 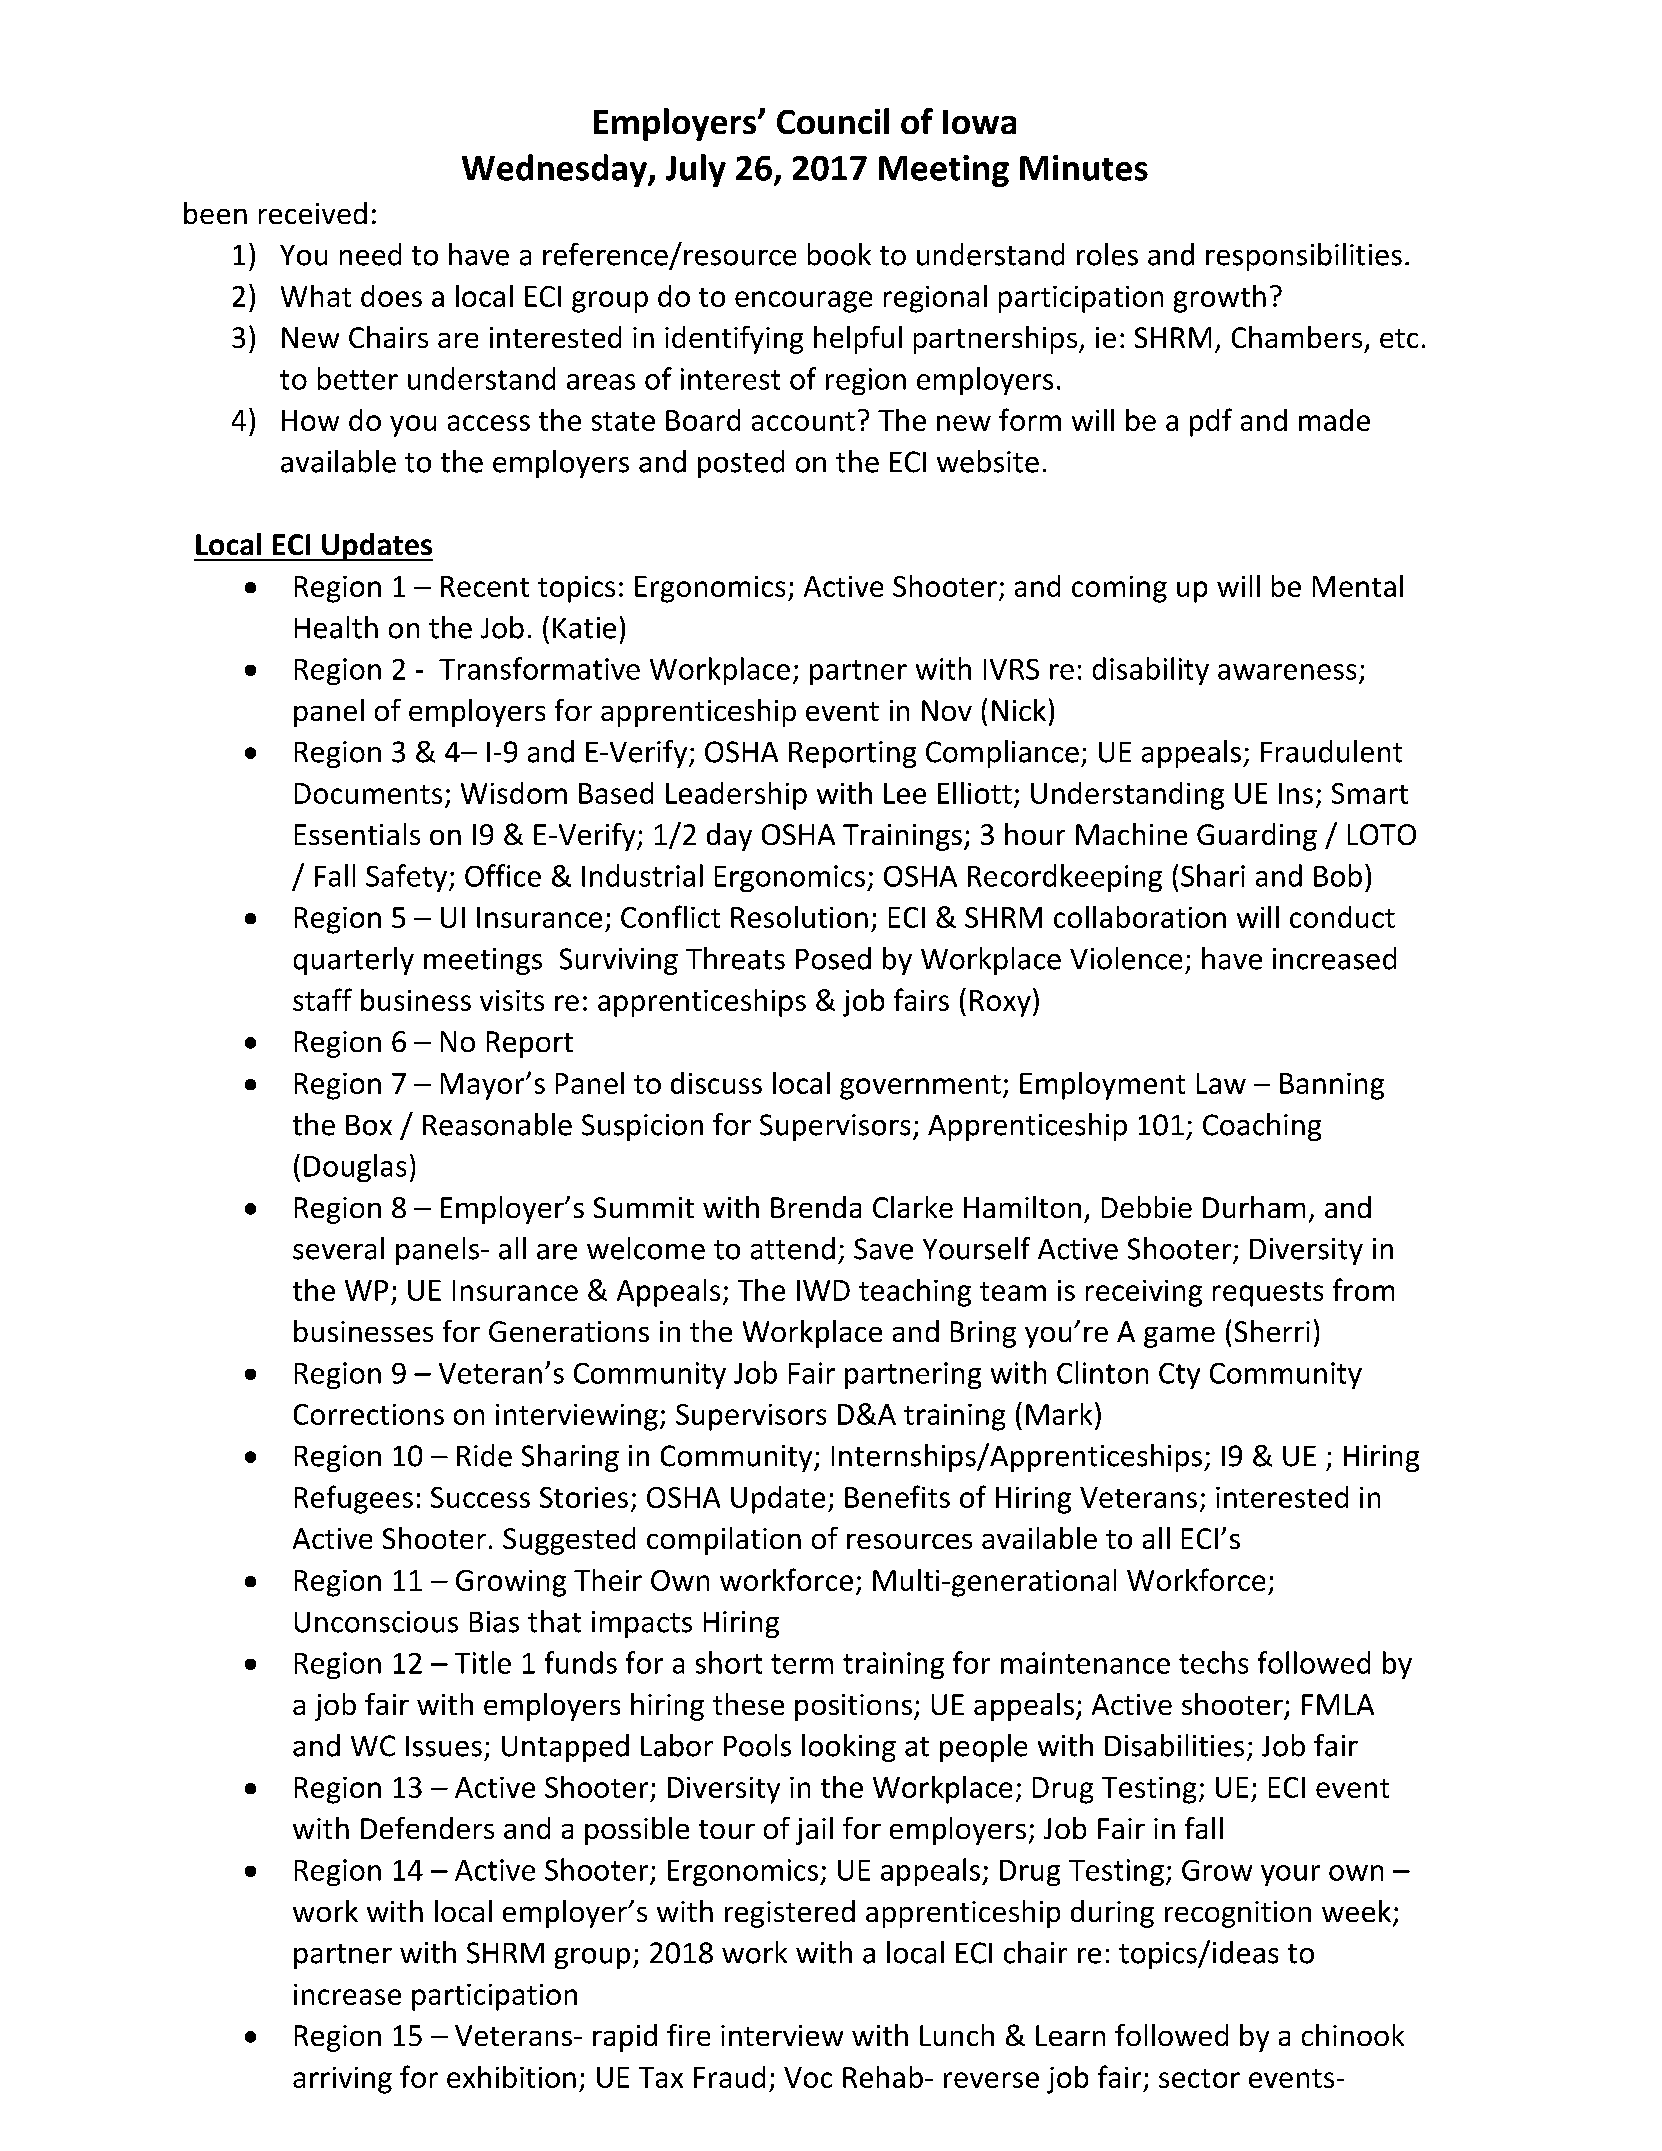 What do you see at coordinates (369, 1125) in the image?
I see `Box` at bounding box center [369, 1125].
